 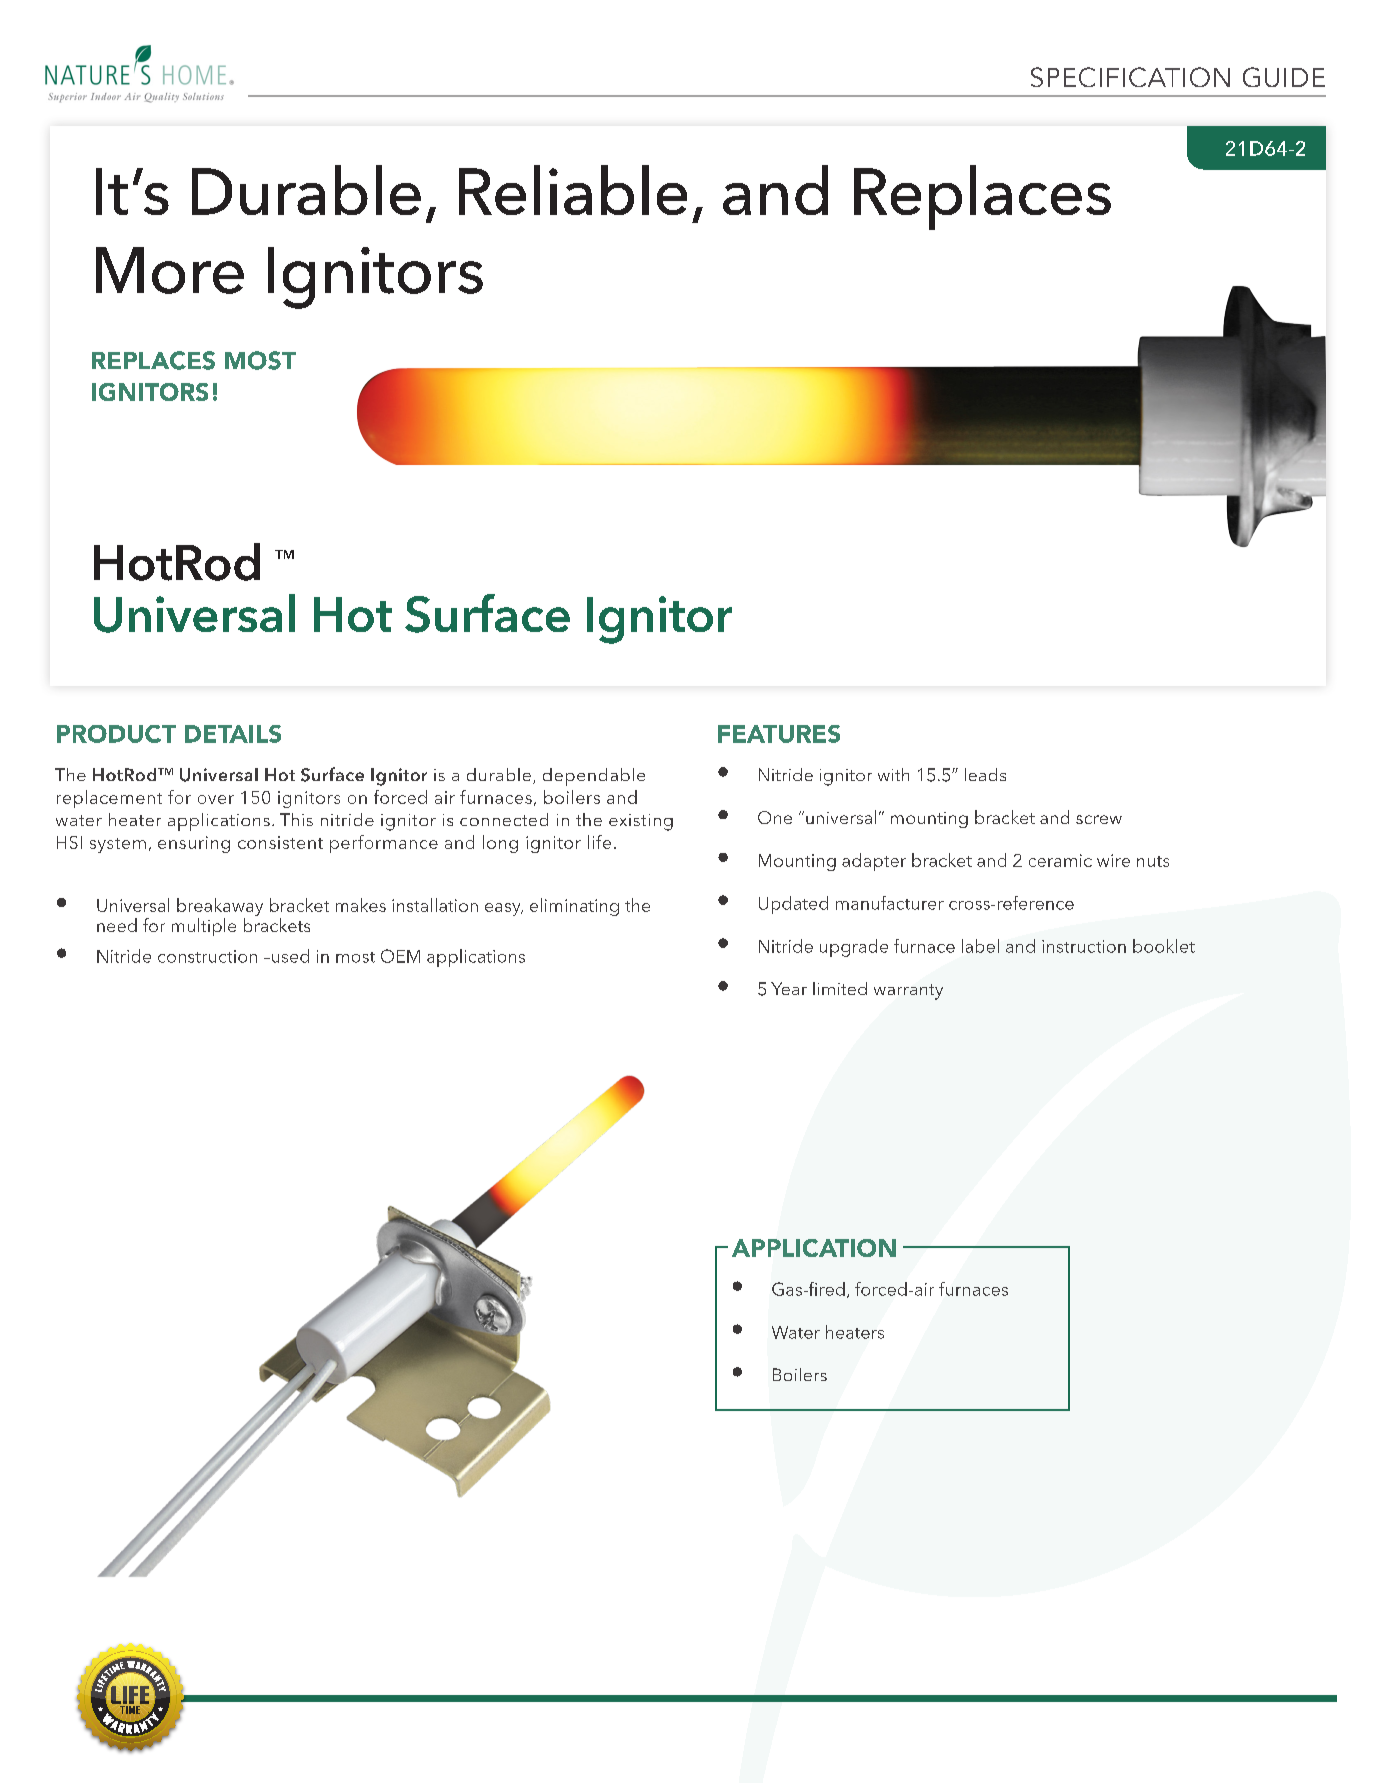 What do you see at coordinates (789, 988) in the screenshot?
I see `Year` at bounding box center [789, 988].
